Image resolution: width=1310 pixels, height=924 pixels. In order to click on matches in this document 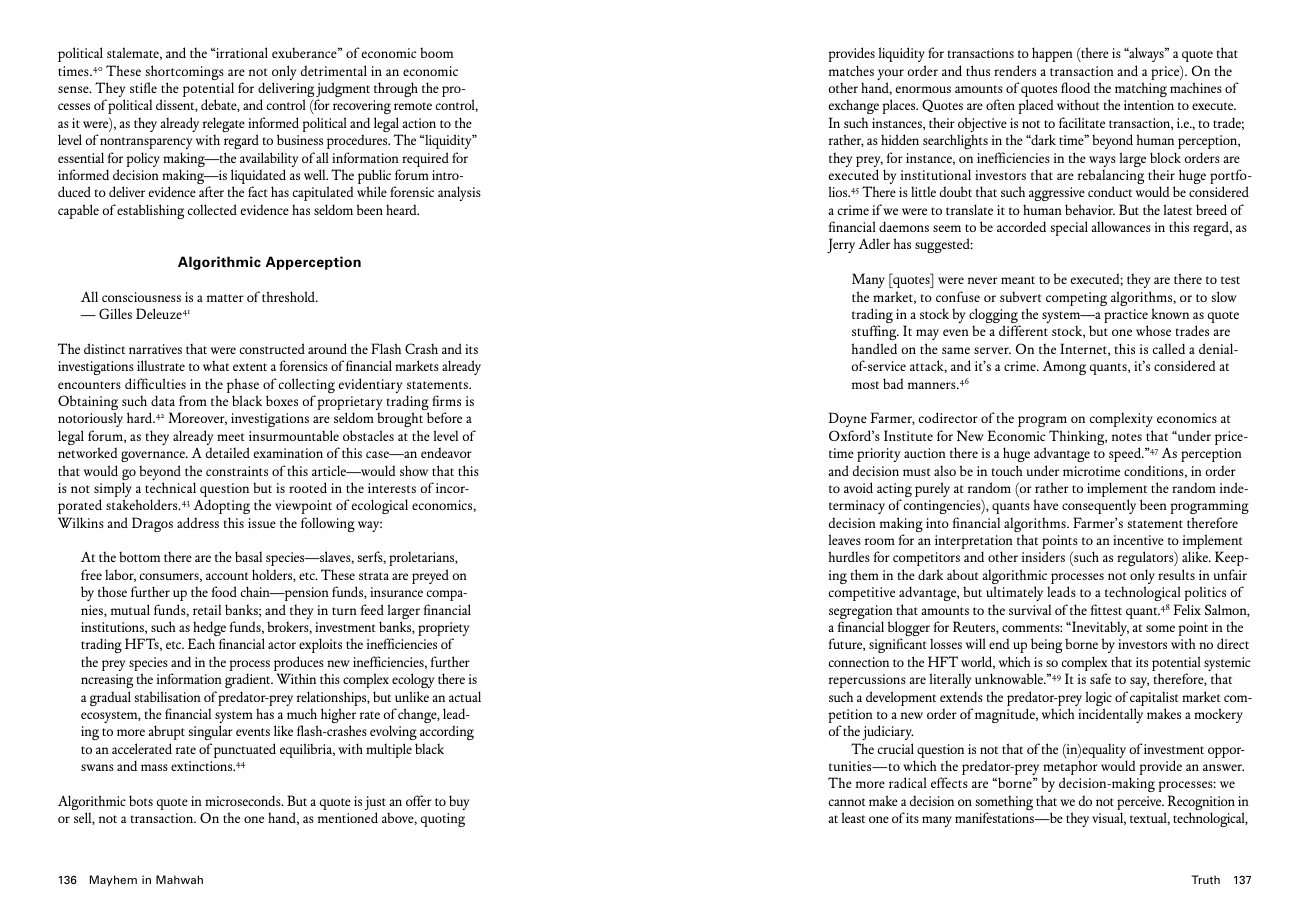, I will do `click(851, 70)`.
